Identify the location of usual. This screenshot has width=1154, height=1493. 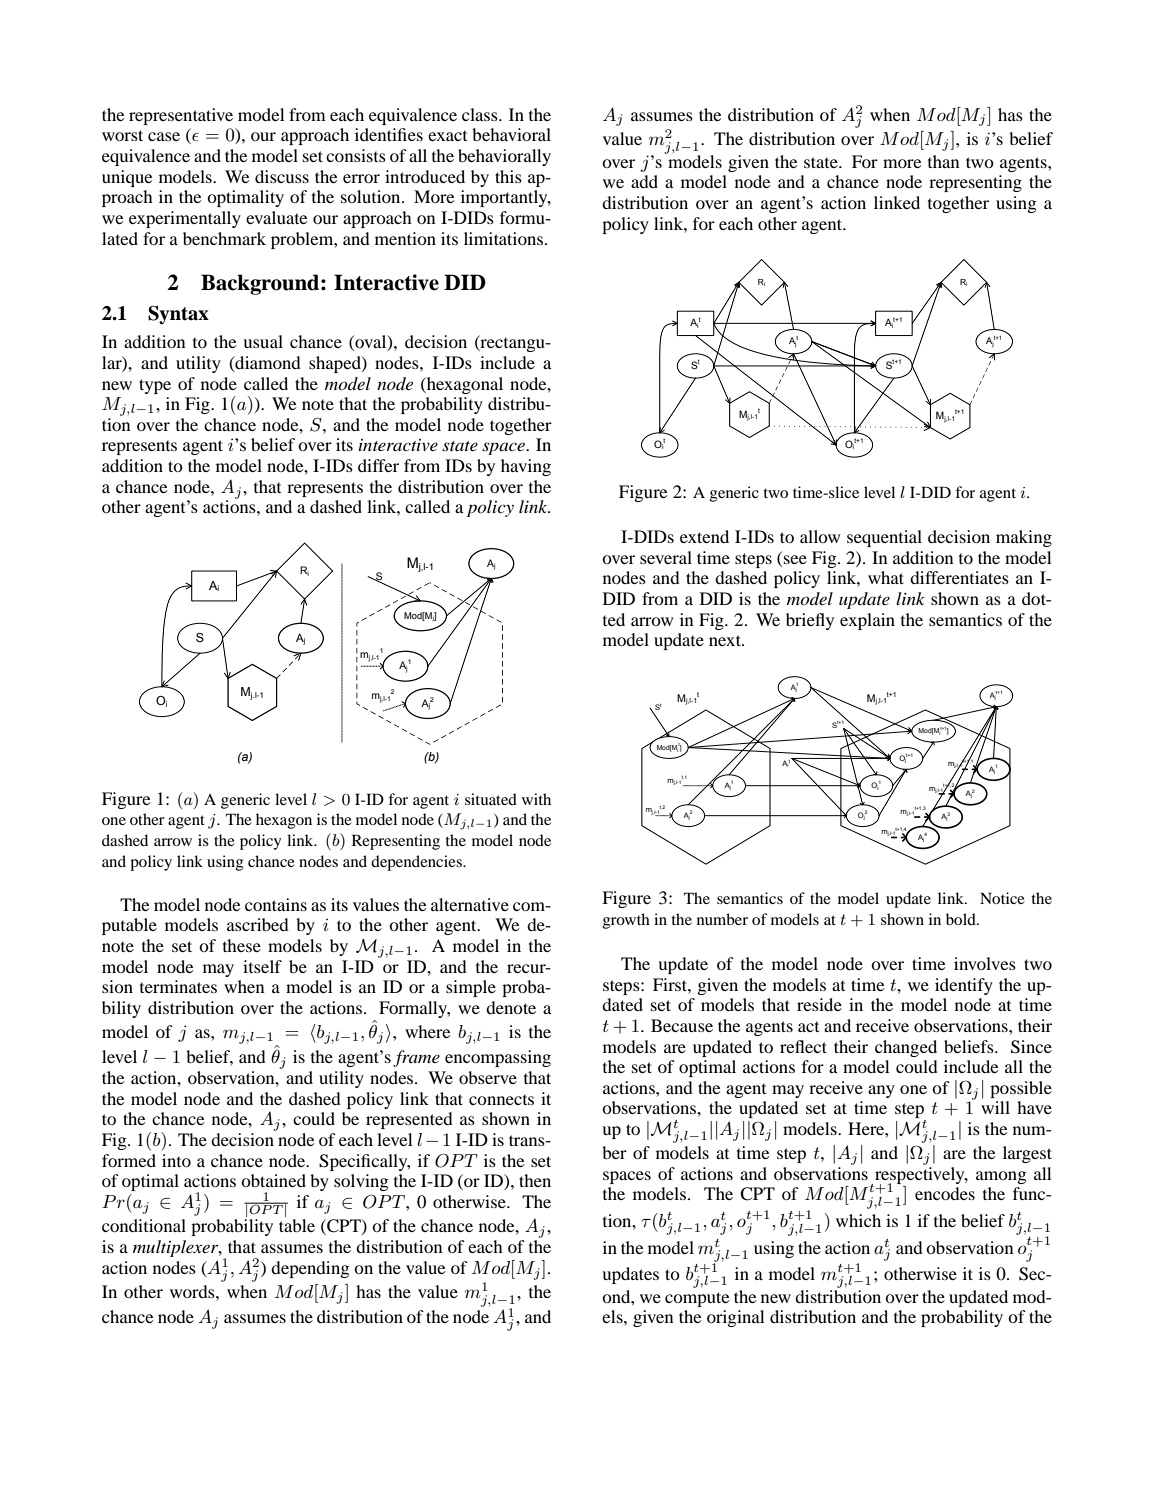
(263, 341).
